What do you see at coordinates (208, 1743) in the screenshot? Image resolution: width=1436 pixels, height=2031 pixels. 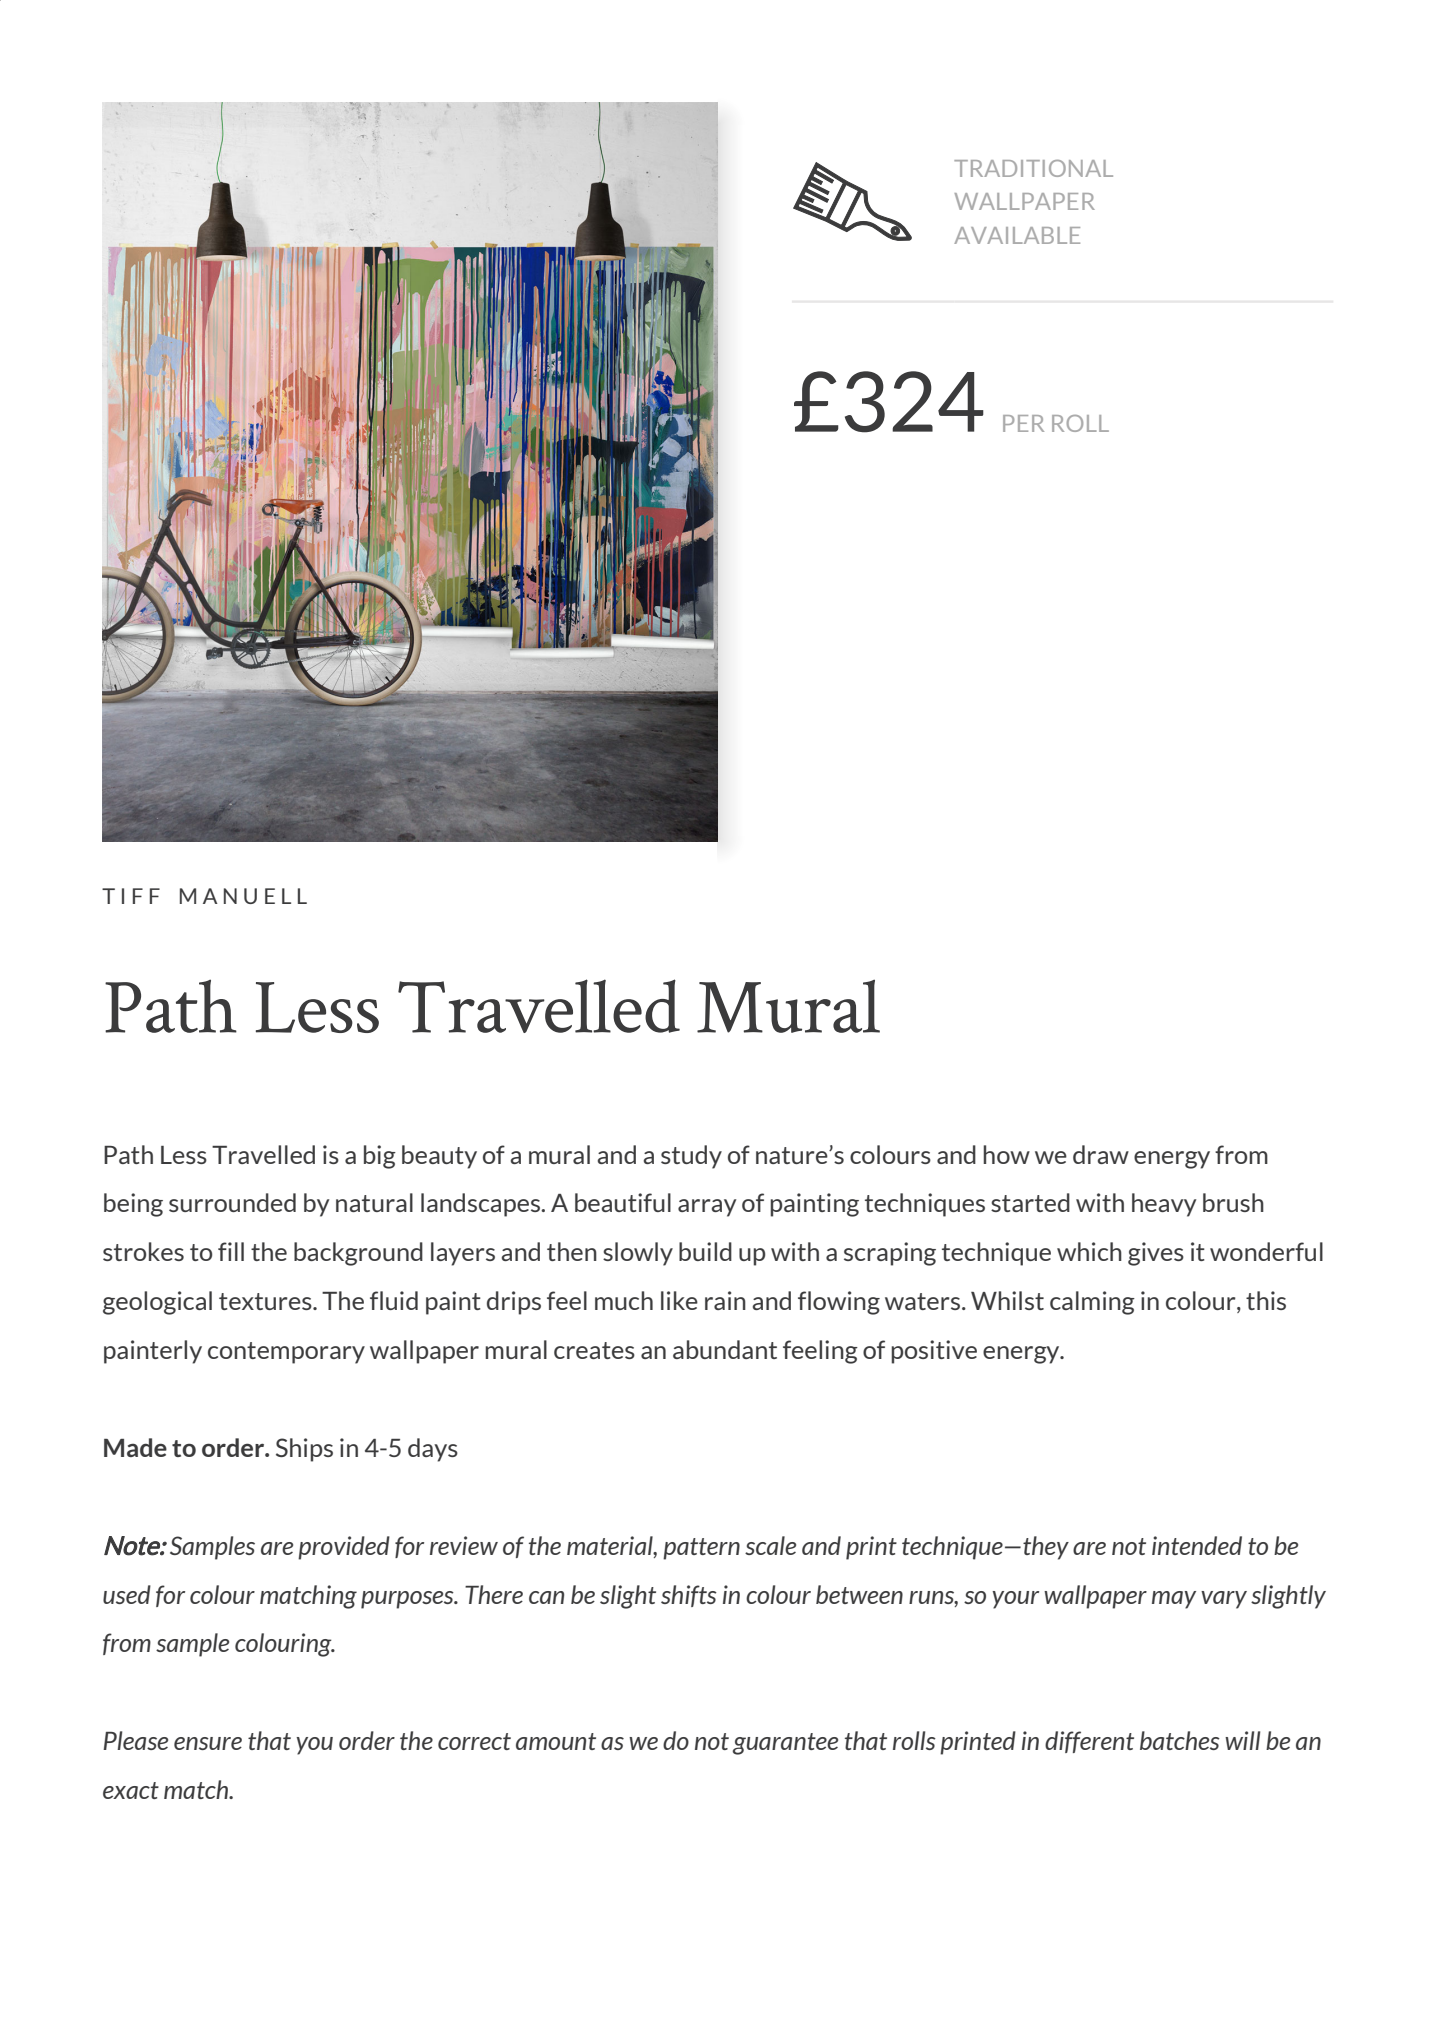 I see `ensure` at bounding box center [208, 1743].
